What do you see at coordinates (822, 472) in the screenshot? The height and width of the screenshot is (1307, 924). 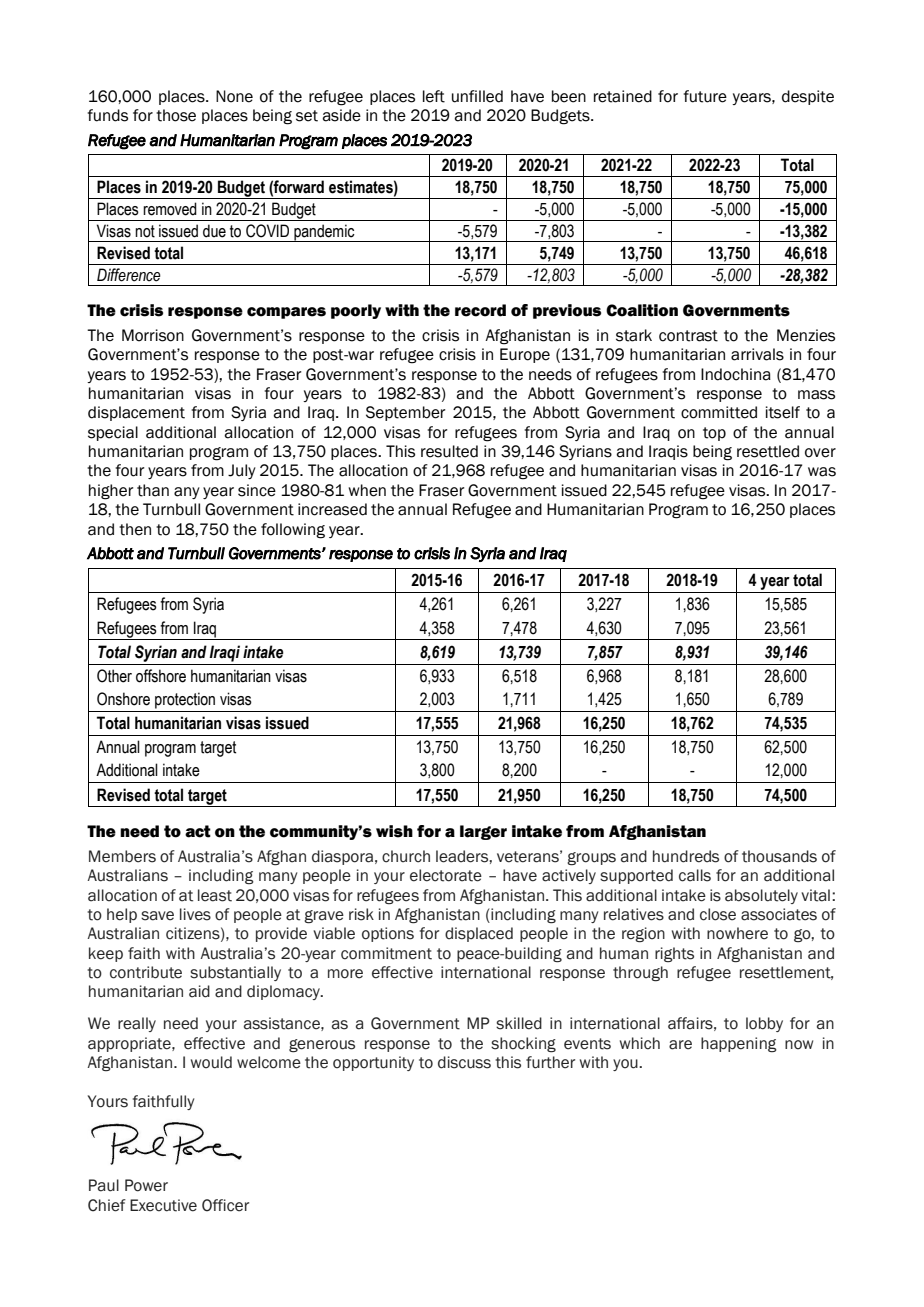 I see `was` at bounding box center [822, 472].
